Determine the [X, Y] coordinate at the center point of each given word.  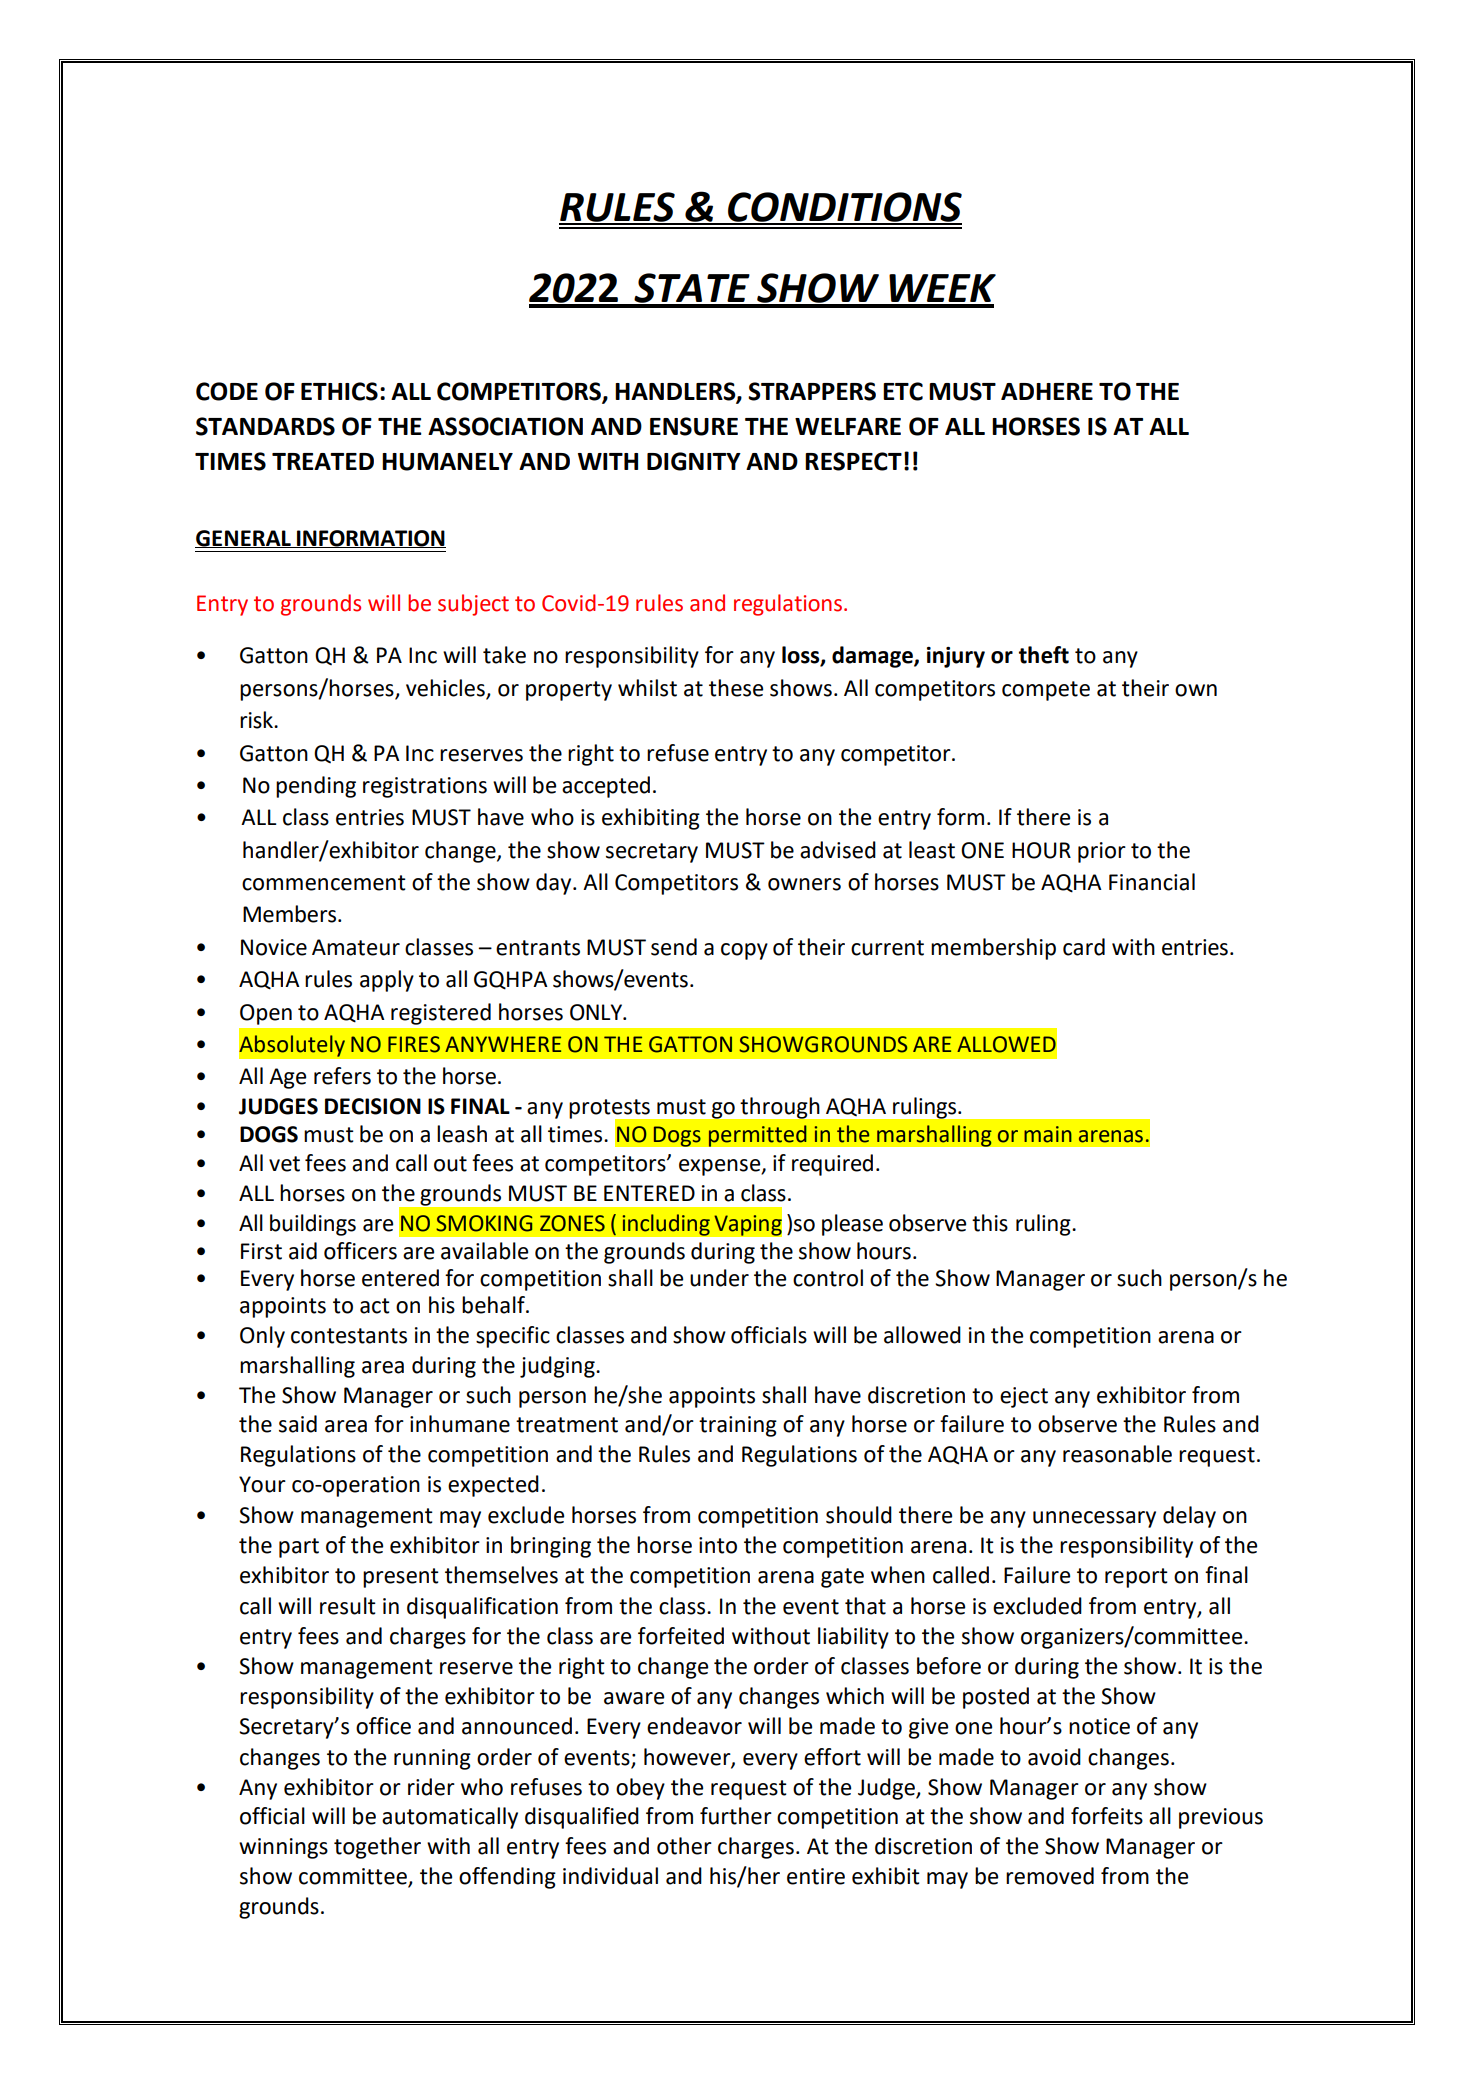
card [1084, 947]
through [780, 1108]
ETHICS [339, 391]
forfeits [1107, 1816]
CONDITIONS [844, 208]
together [377, 1848]
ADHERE [1047, 391]
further [736, 1816]
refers [342, 1076]
